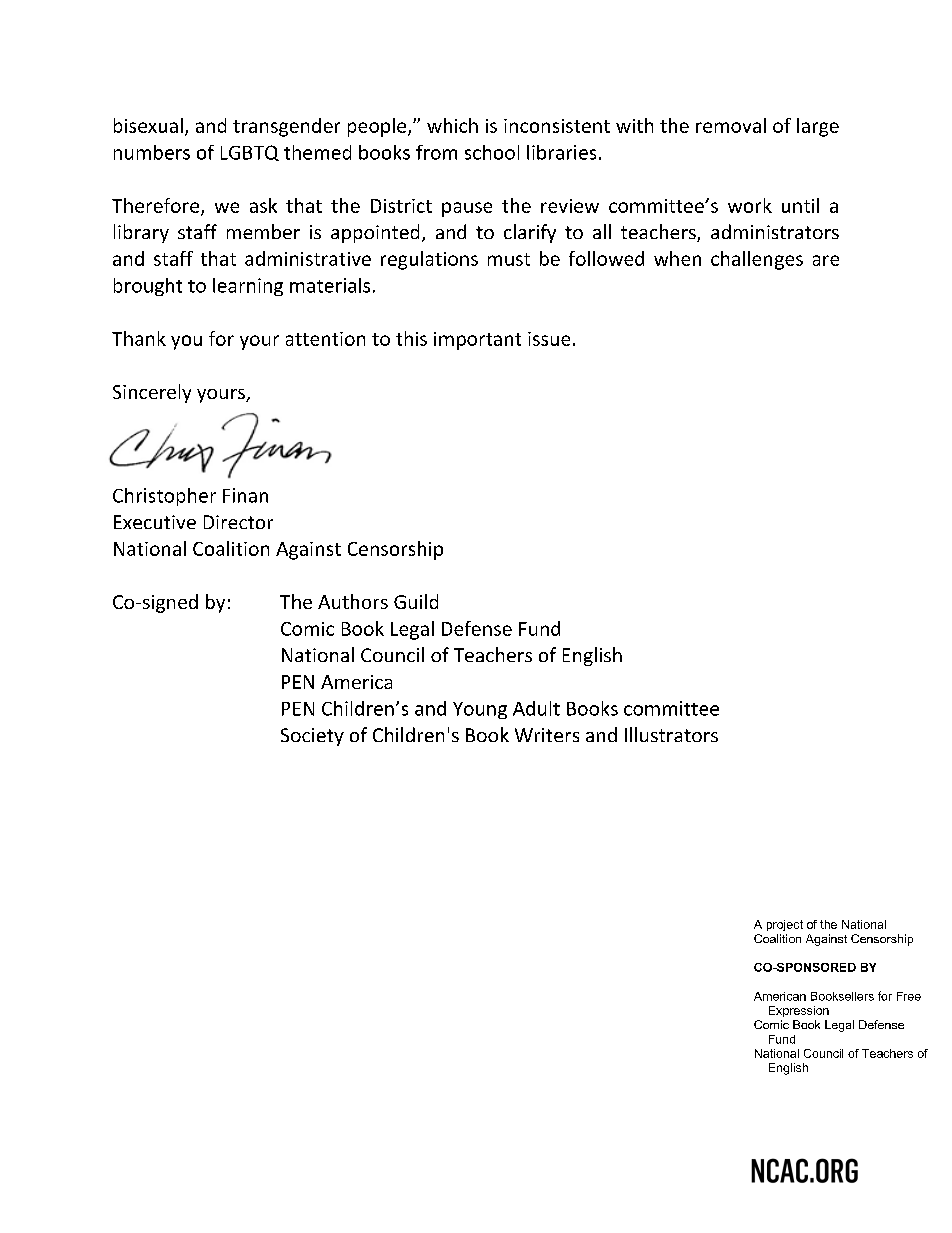  What do you see at coordinates (312, 737) in the screenshot?
I see `Society` at bounding box center [312, 737].
